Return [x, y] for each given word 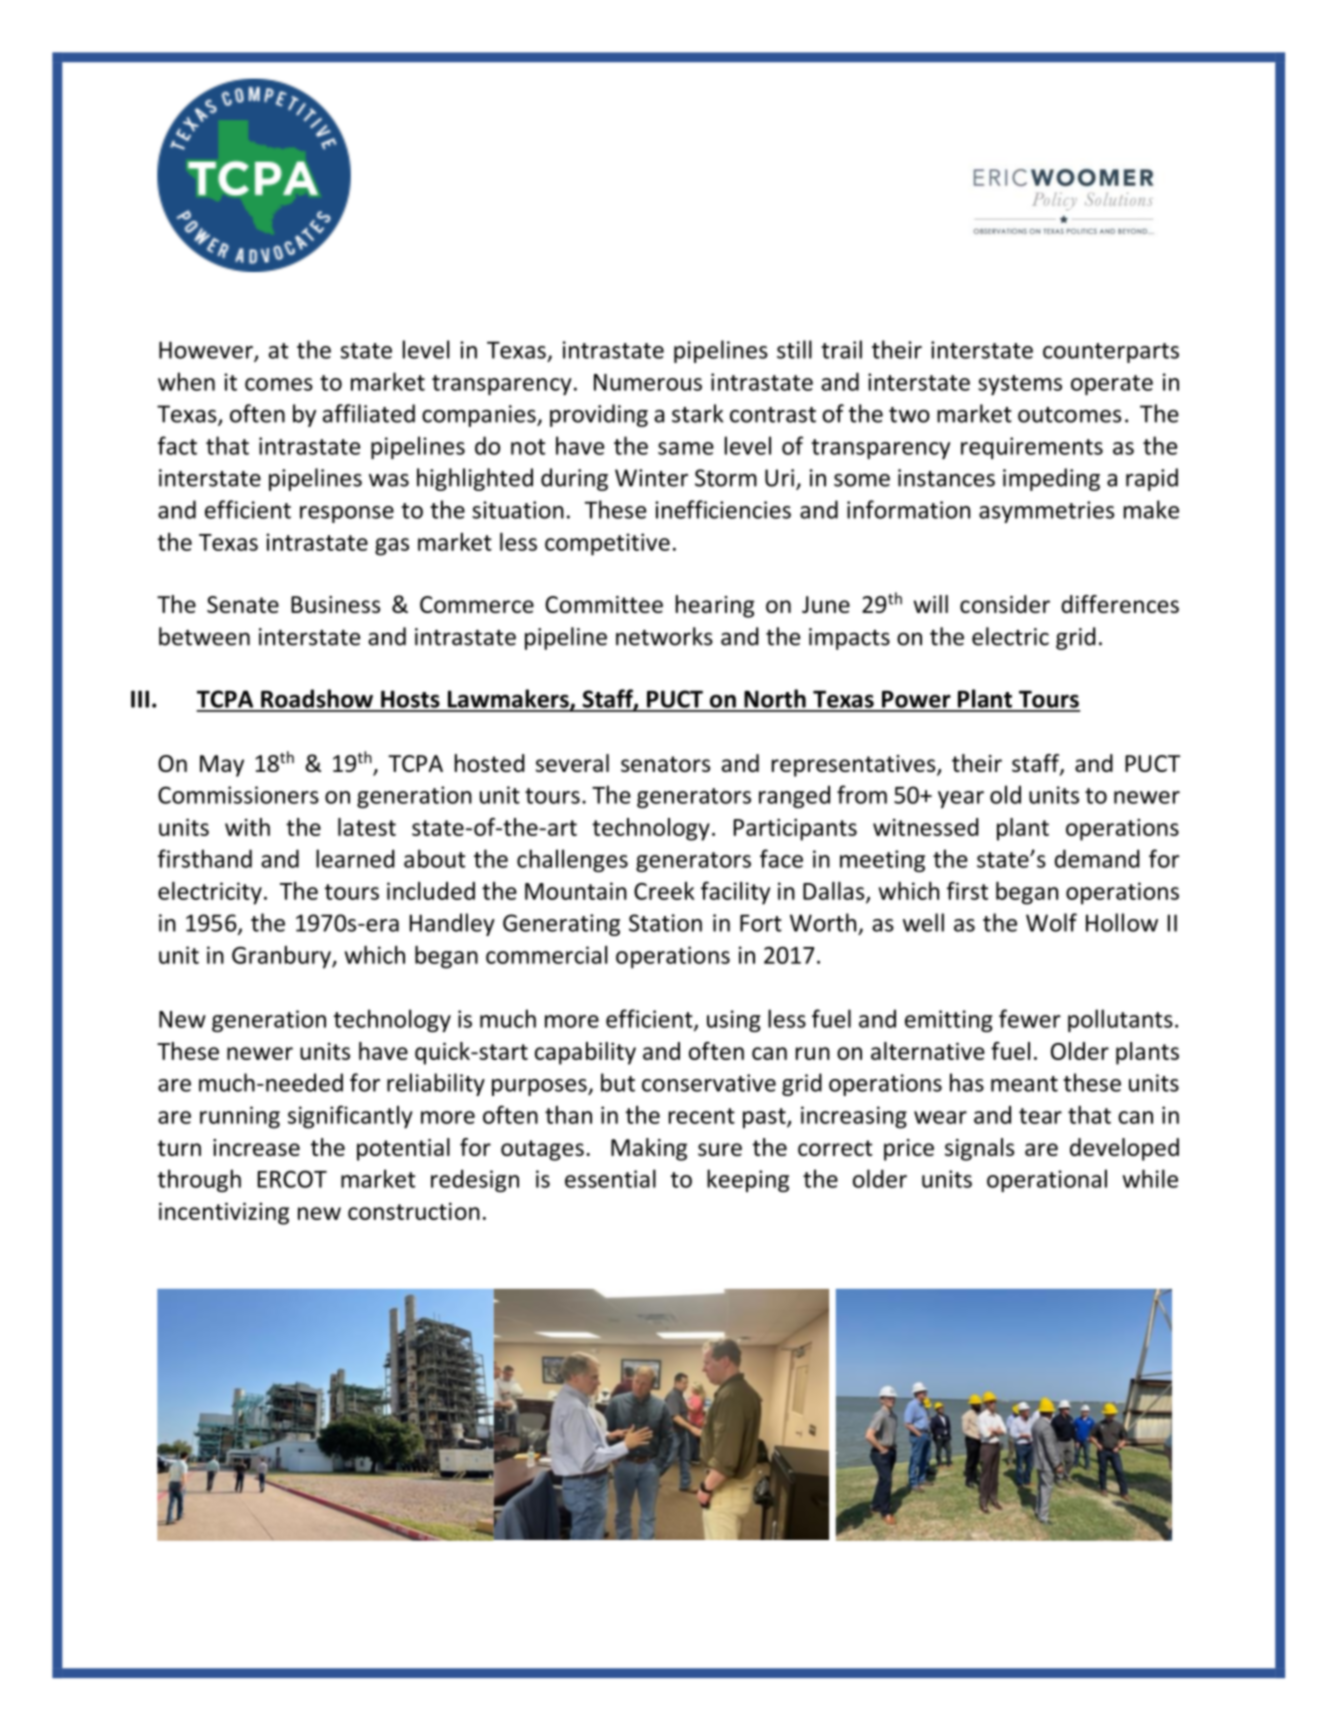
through [199, 1180]
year [961, 799]
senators [665, 764]
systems [1020, 385]
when [186, 381]
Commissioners [238, 795]
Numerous [648, 382]
